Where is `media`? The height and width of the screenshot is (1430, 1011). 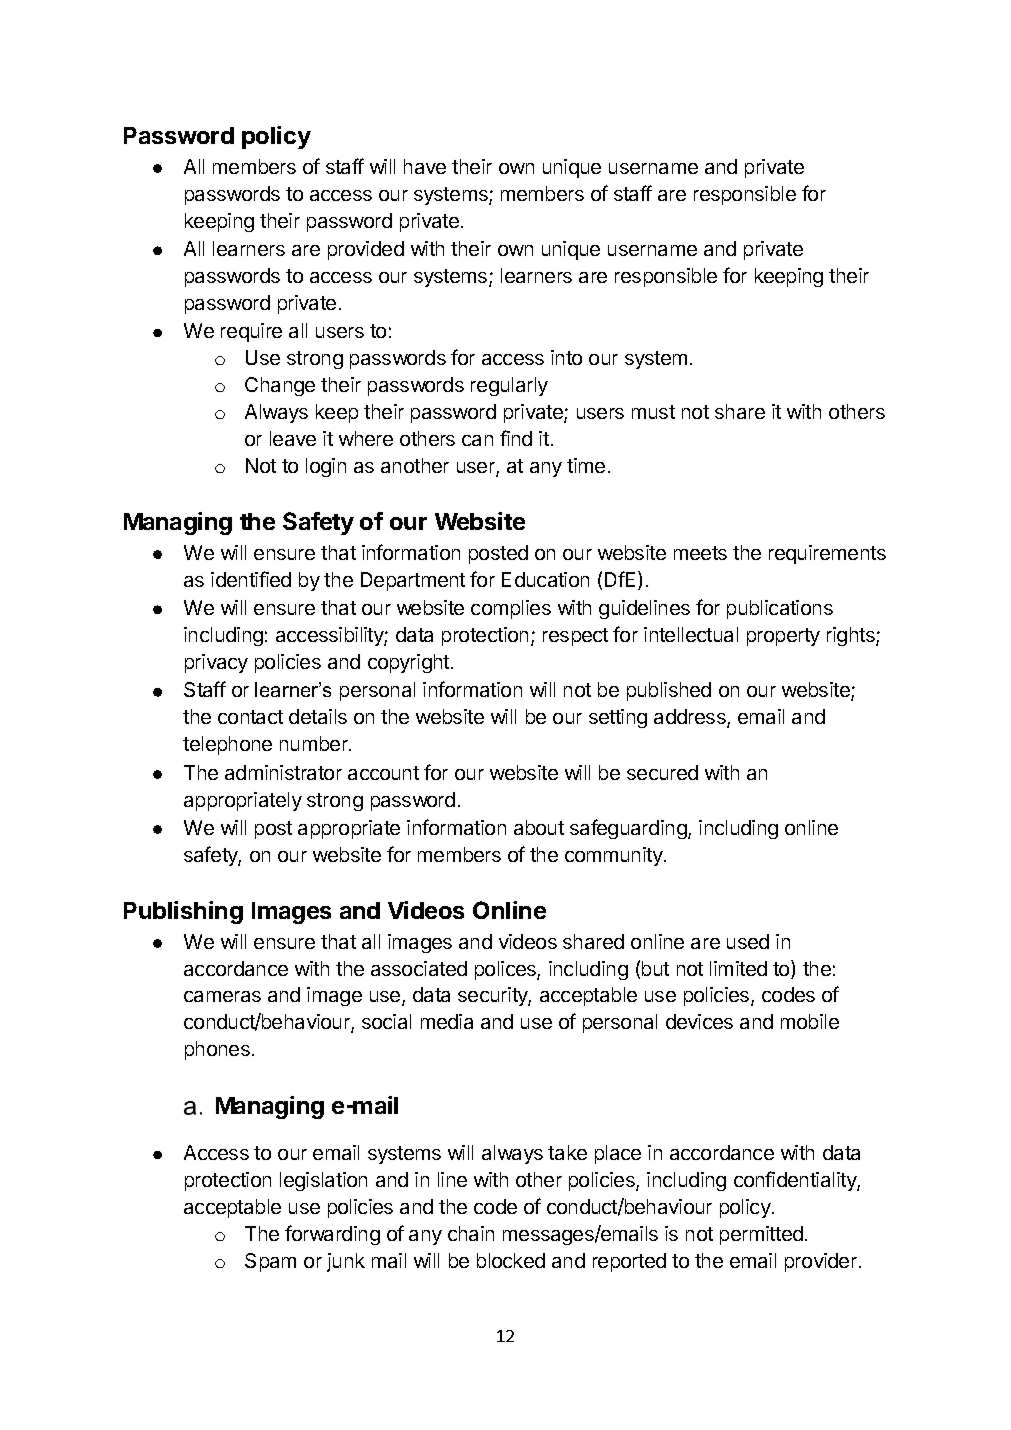
media is located at coordinates (447, 1021).
